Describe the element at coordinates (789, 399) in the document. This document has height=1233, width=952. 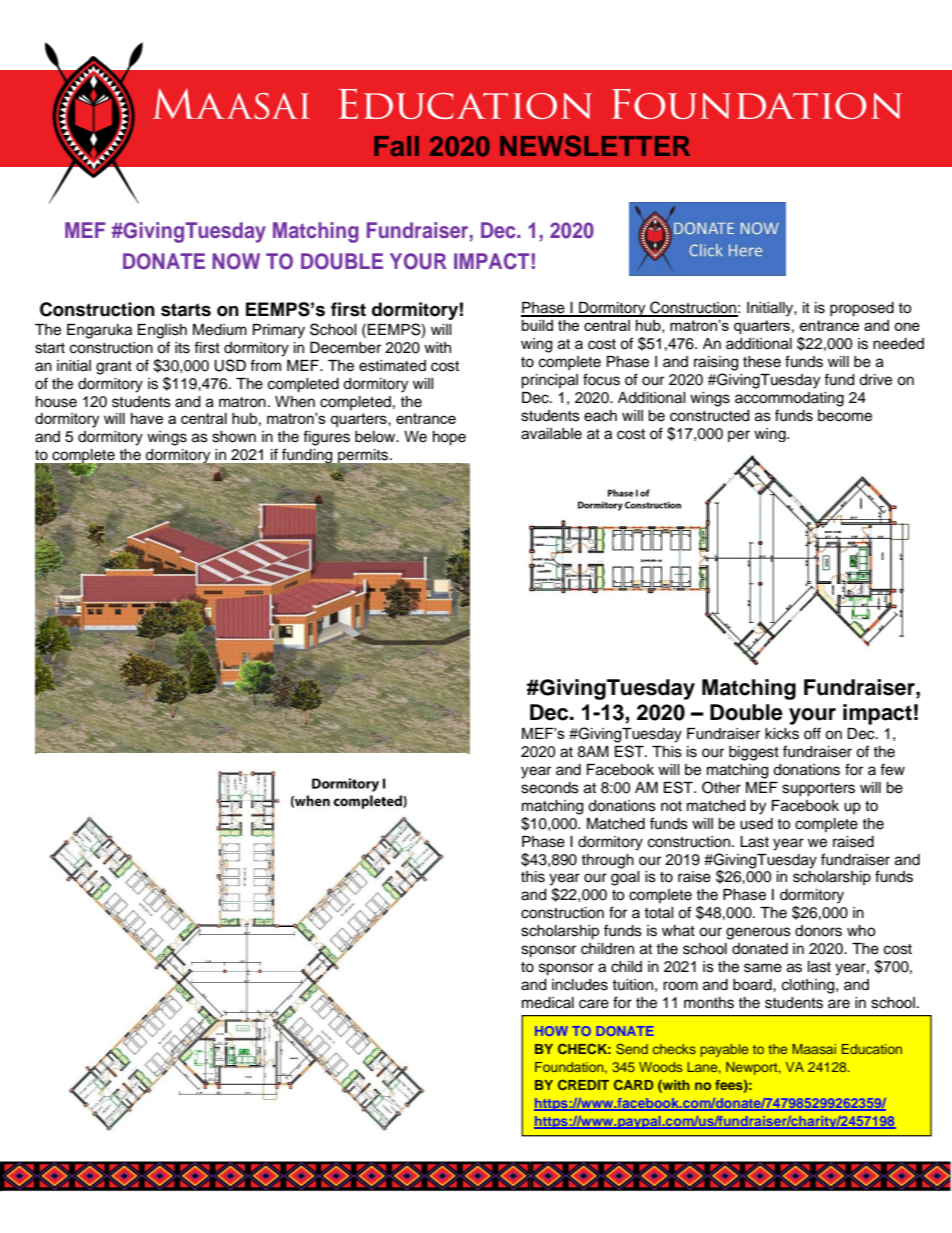
I see `accommodating` at that location.
